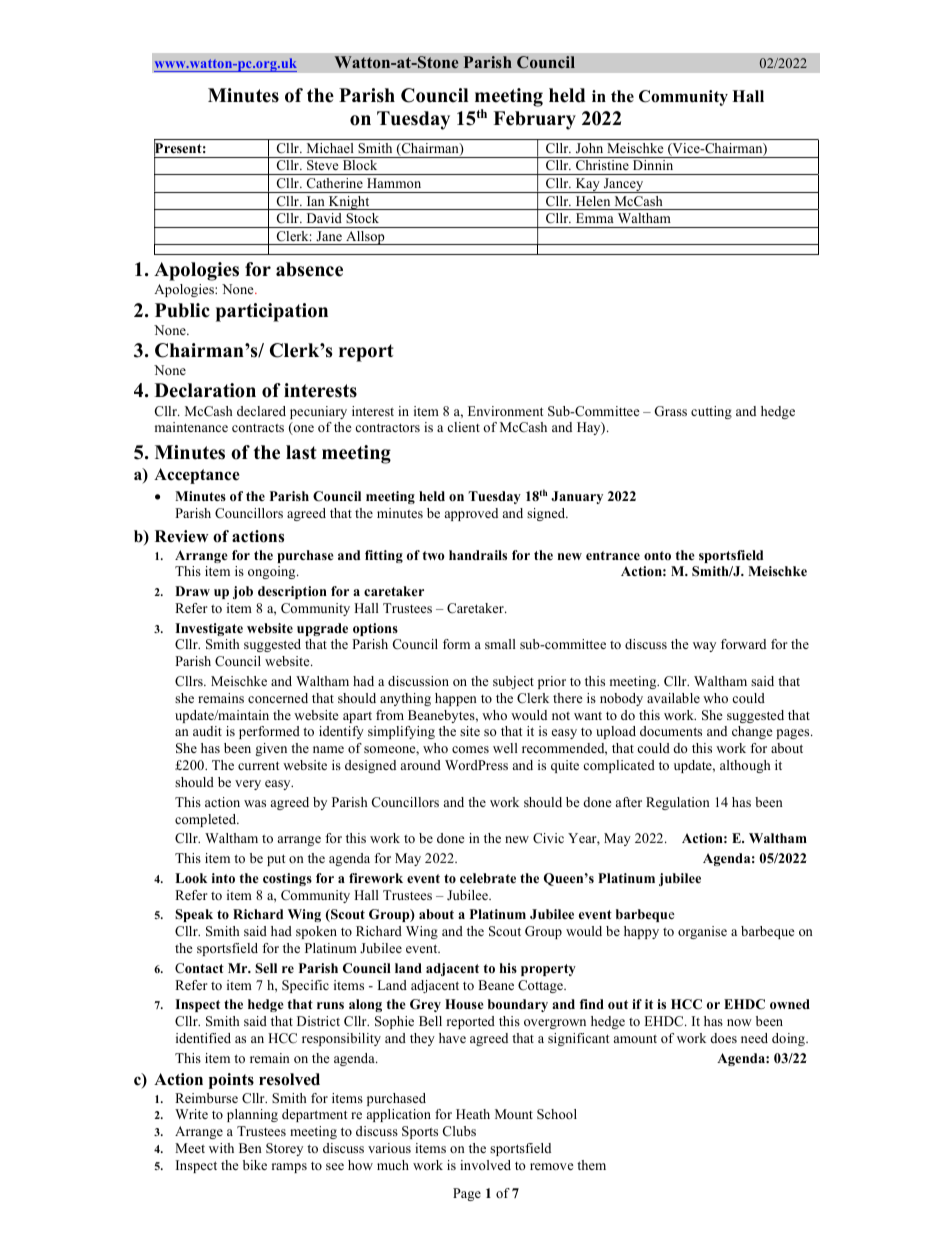 The width and height of the screenshot is (952, 1233). What do you see at coordinates (534, 120) in the screenshot?
I see `February` at bounding box center [534, 120].
